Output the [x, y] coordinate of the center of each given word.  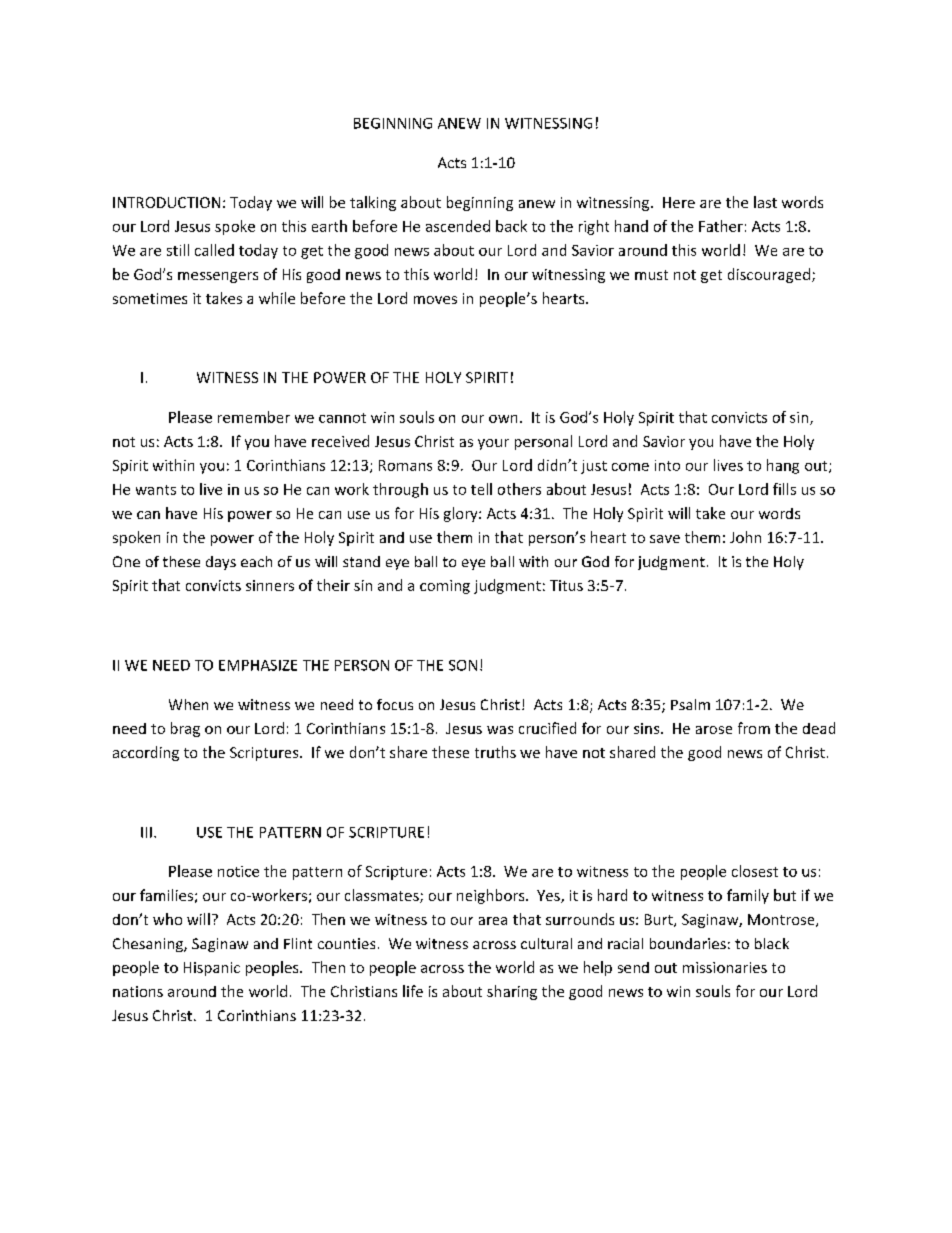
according [146, 753]
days [221, 563]
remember [254, 417]
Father [721, 226]
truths [495, 752]
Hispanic [212, 969]
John [745, 537]
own [503, 419]
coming [445, 587]
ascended [458, 226]
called [214, 250]
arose [714, 730]
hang [783, 466]
